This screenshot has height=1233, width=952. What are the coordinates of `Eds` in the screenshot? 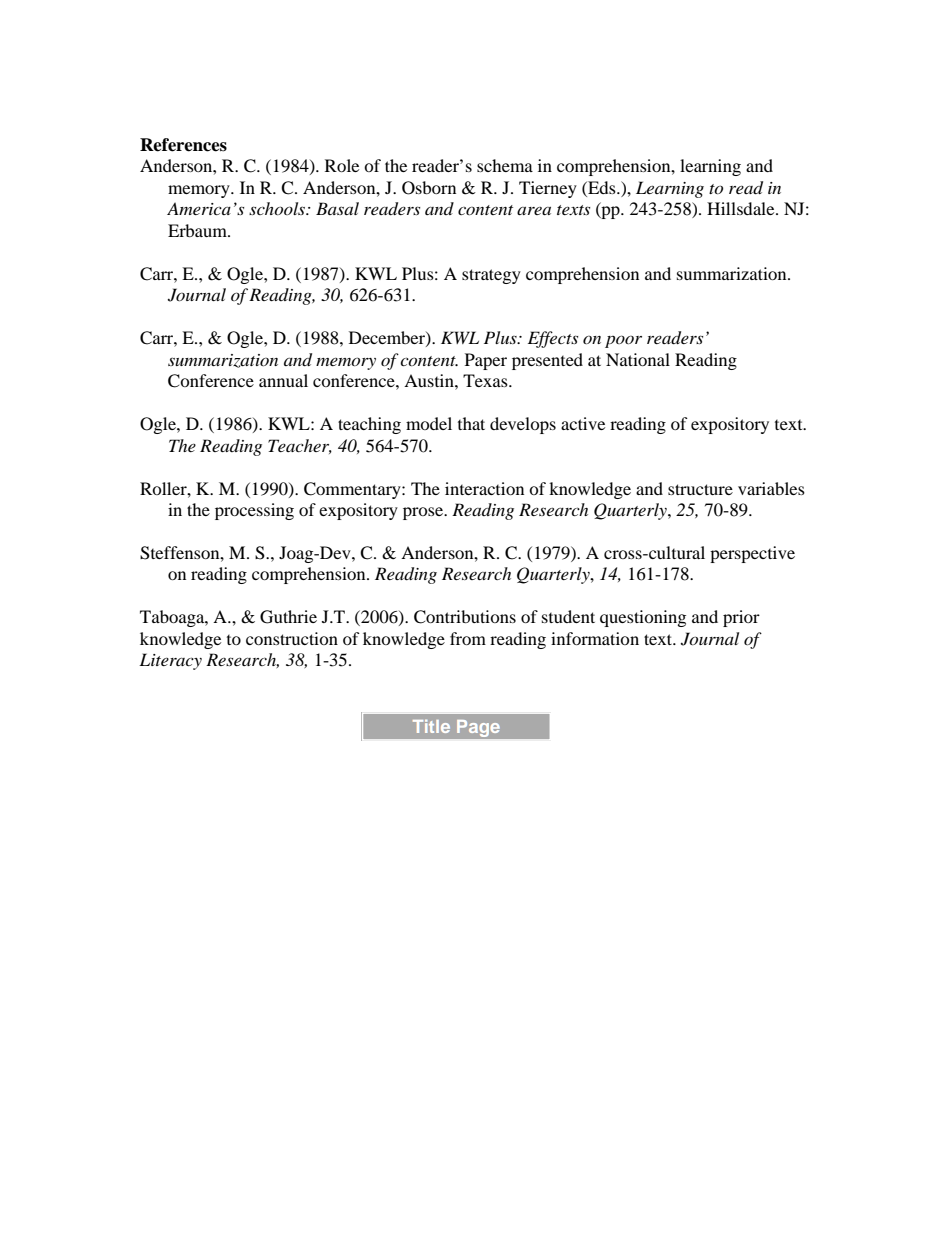 It's located at (602, 187).
